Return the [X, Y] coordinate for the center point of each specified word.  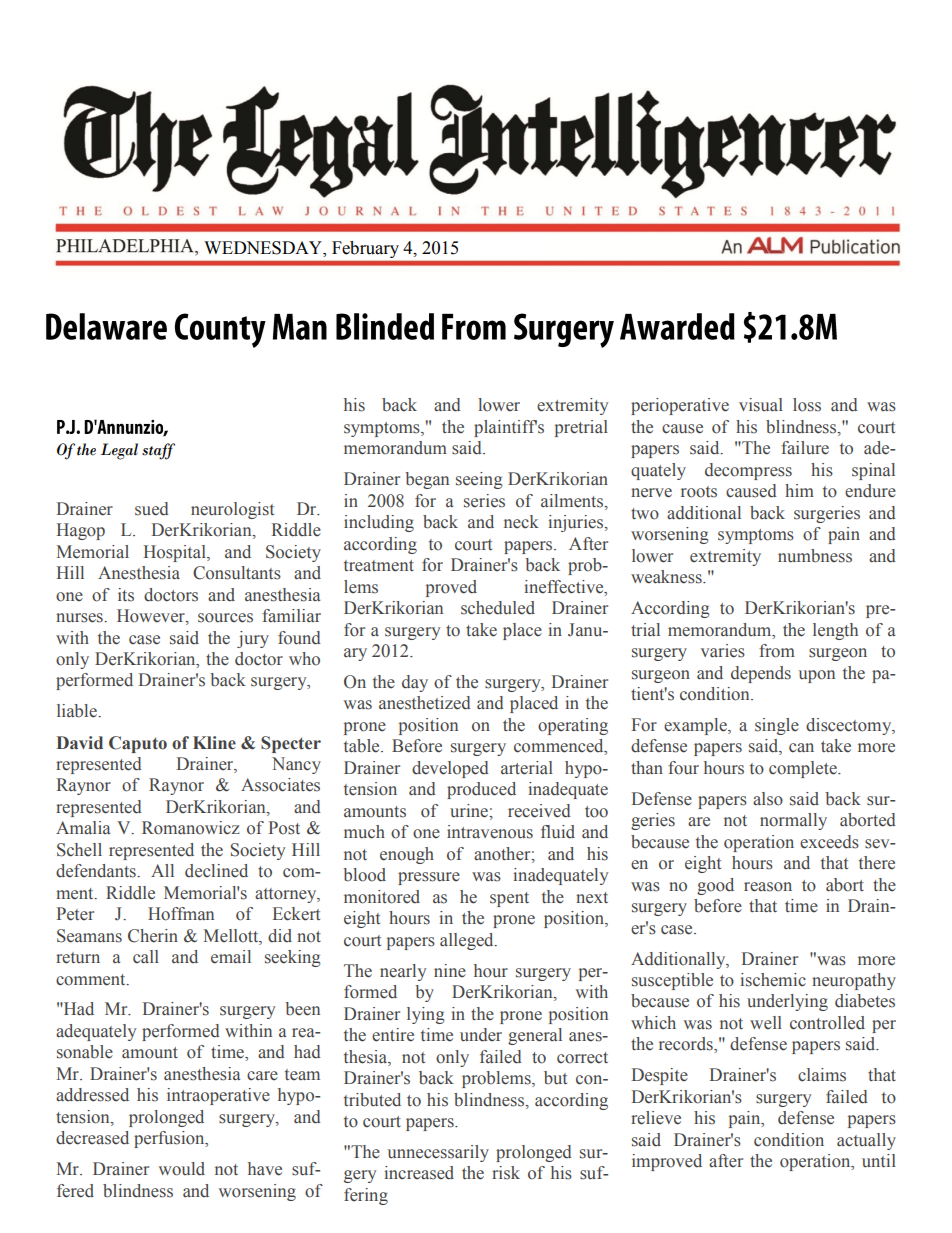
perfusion [170, 1139]
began [427, 480]
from [777, 651]
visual [761, 405]
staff [158, 451]
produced [481, 790]
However [152, 617]
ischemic [773, 980]
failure [805, 448]
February [365, 249]
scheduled [498, 608]
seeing [479, 480]
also [768, 799]
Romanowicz [190, 828]
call [146, 957]
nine [450, 971]
